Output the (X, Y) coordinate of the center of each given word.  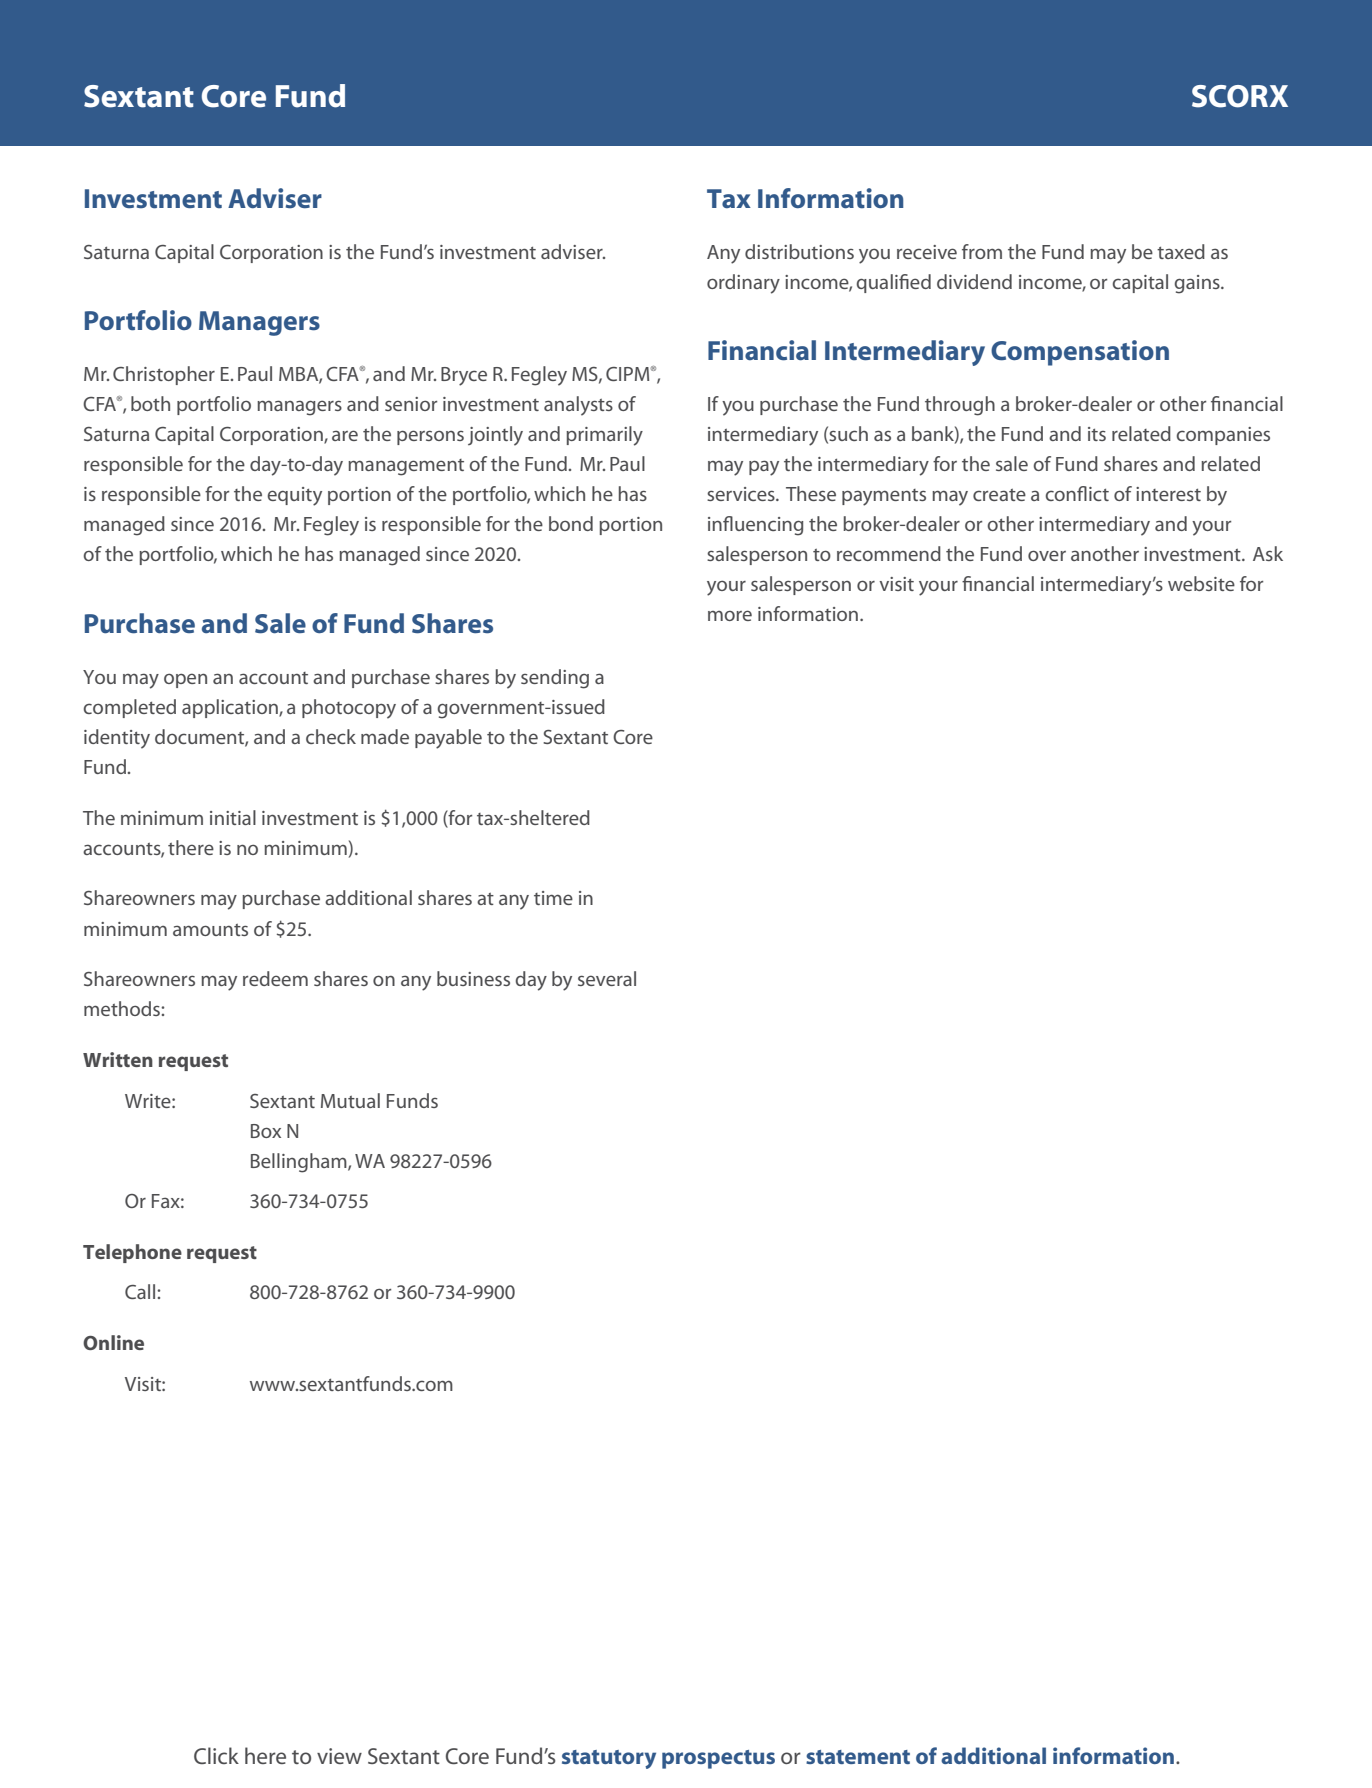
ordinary (743, 284)
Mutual (350, 1100)
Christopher (164, 375)
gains (1198, 284)
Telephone (132, 1253)
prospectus (718, 1759)
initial (233, 817)
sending (555, 679)
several (607, 978)
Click (216, 1755)
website (1201, 583)
